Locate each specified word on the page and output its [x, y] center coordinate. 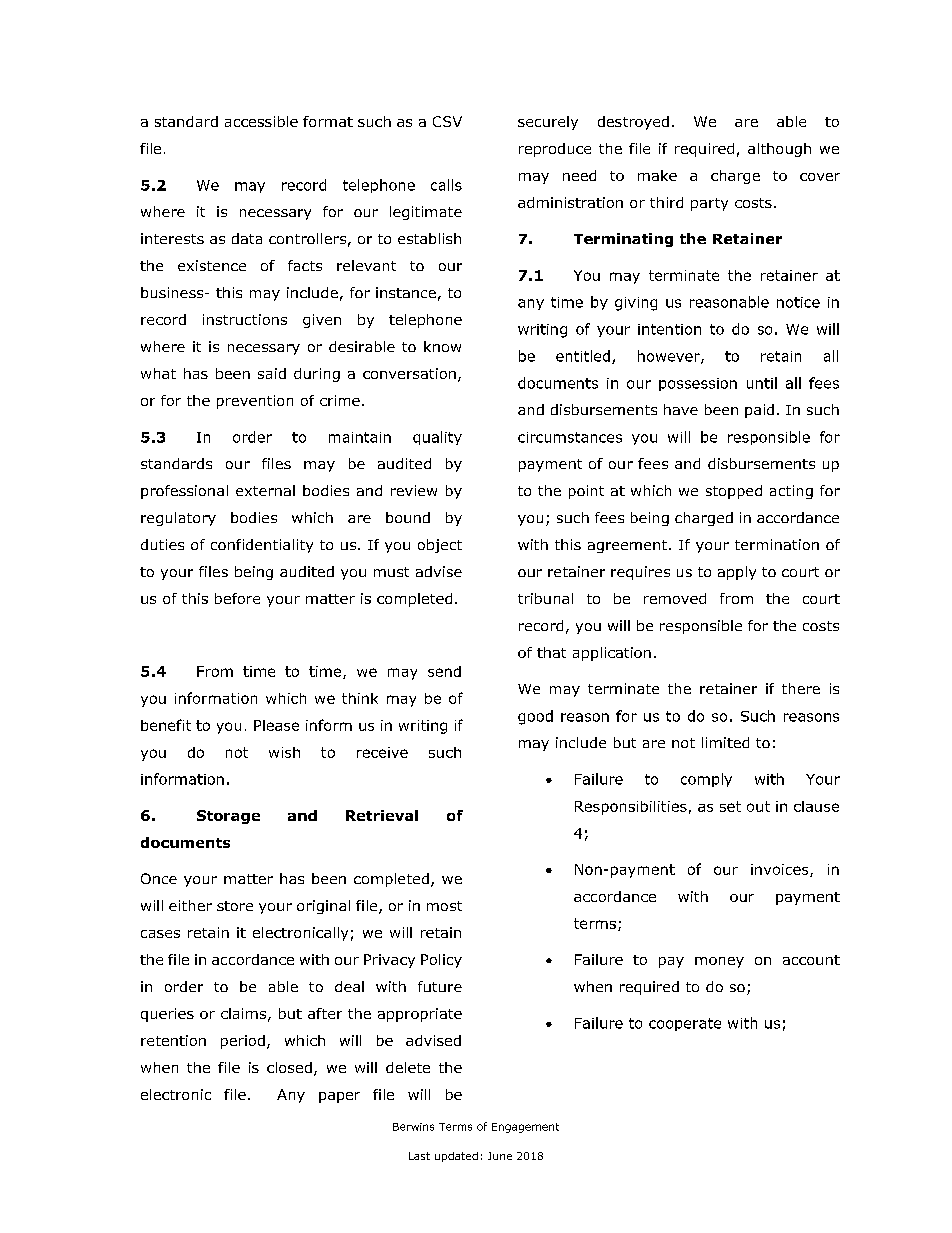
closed [289, 1067]
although [779, 150]
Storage [228, 817]
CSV [447, 121]
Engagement [525, 1128]
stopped [734, 492]
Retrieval [382, 815]
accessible [261, 121]
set [730, 806]
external [265, 490]
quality [437, 438]
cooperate [685, 1024]
